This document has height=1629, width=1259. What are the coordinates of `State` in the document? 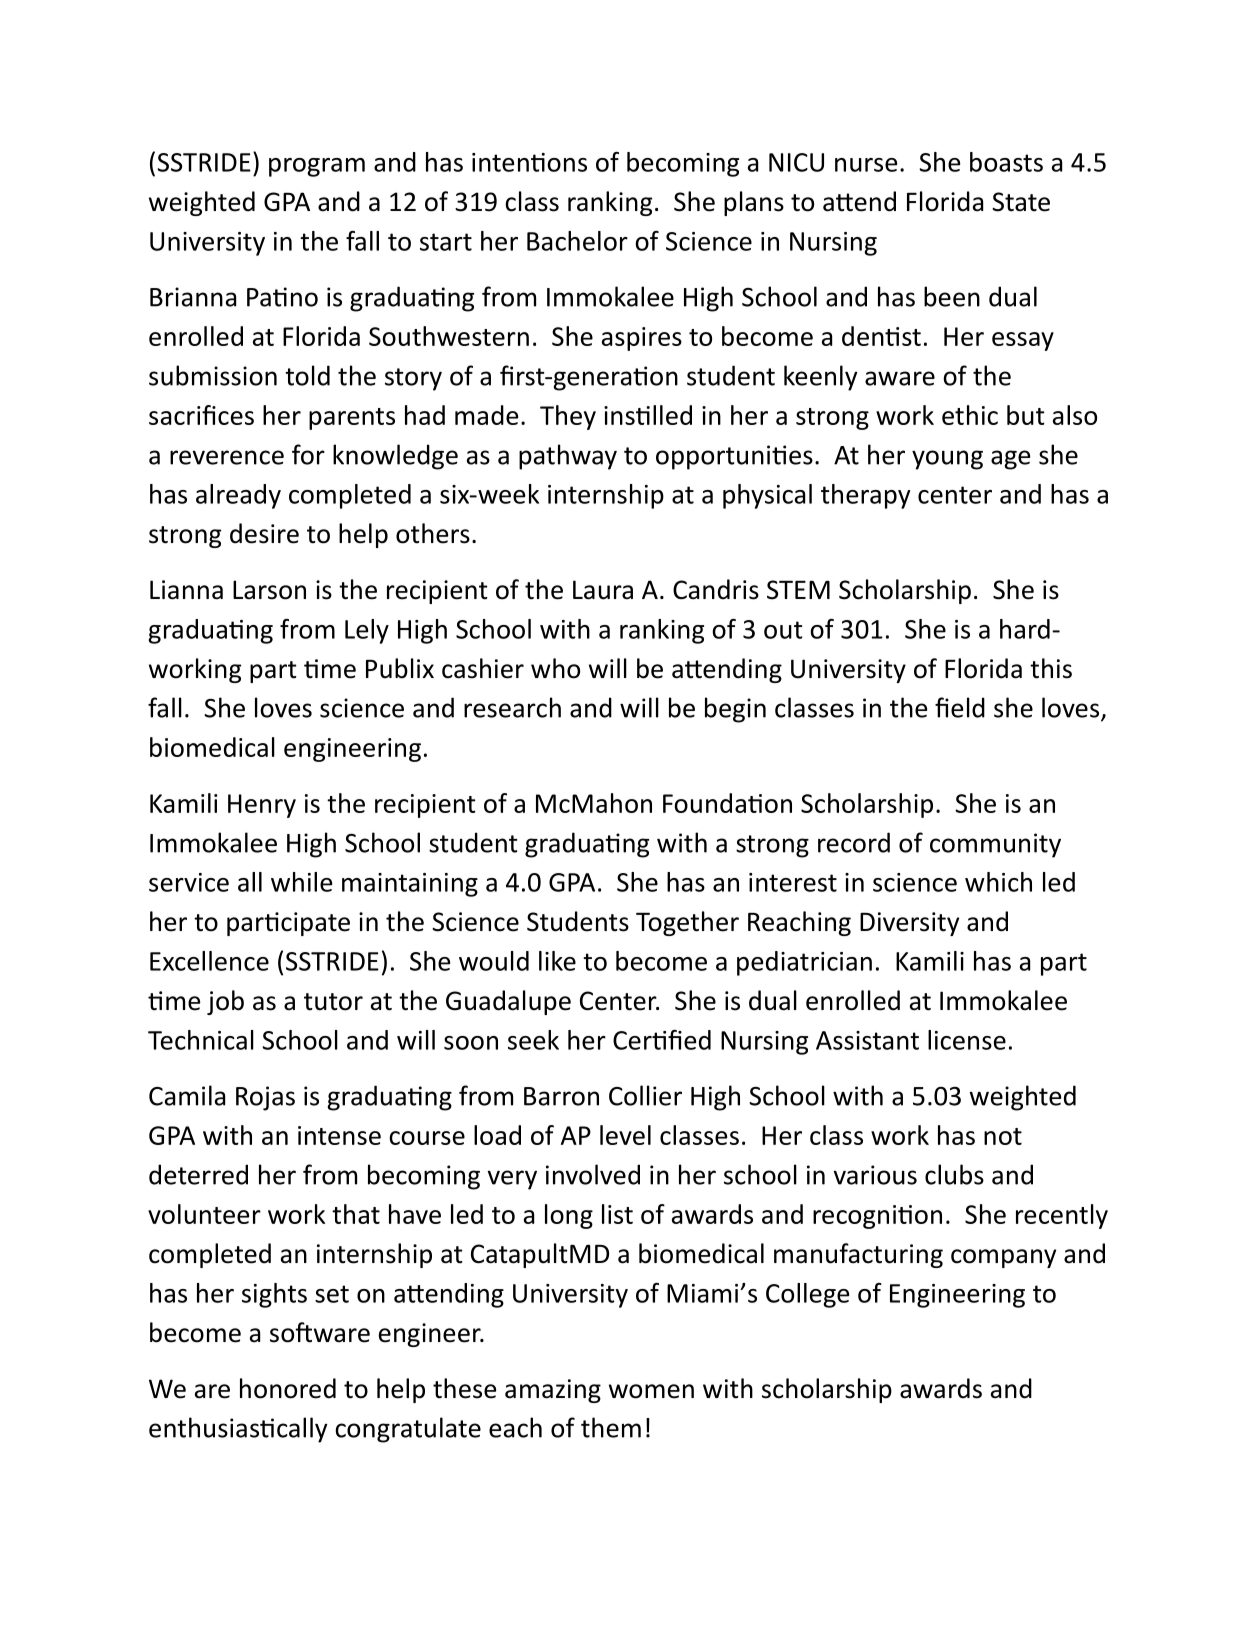 It's located at (1021, 202).
